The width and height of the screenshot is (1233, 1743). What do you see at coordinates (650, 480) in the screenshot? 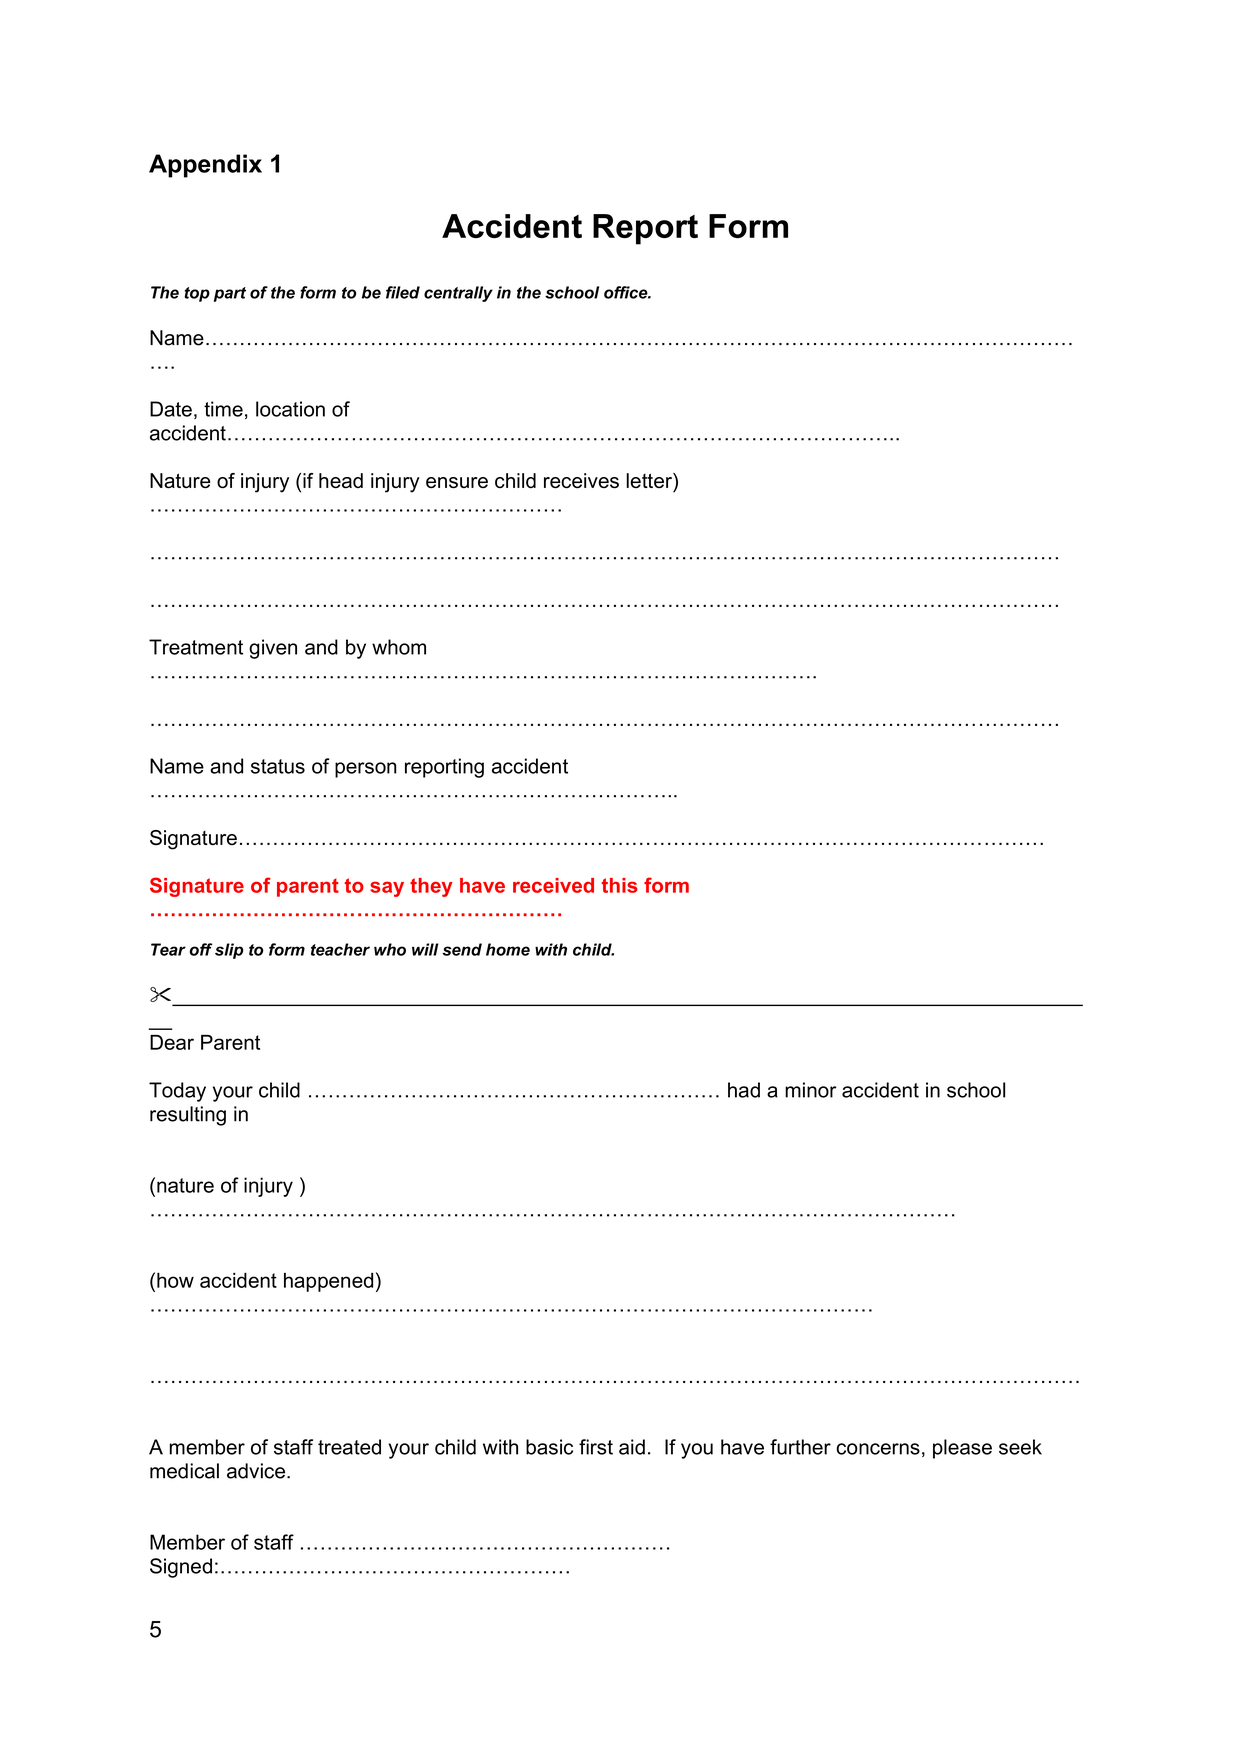
I see `letter` at bounding box center [650, 480].
